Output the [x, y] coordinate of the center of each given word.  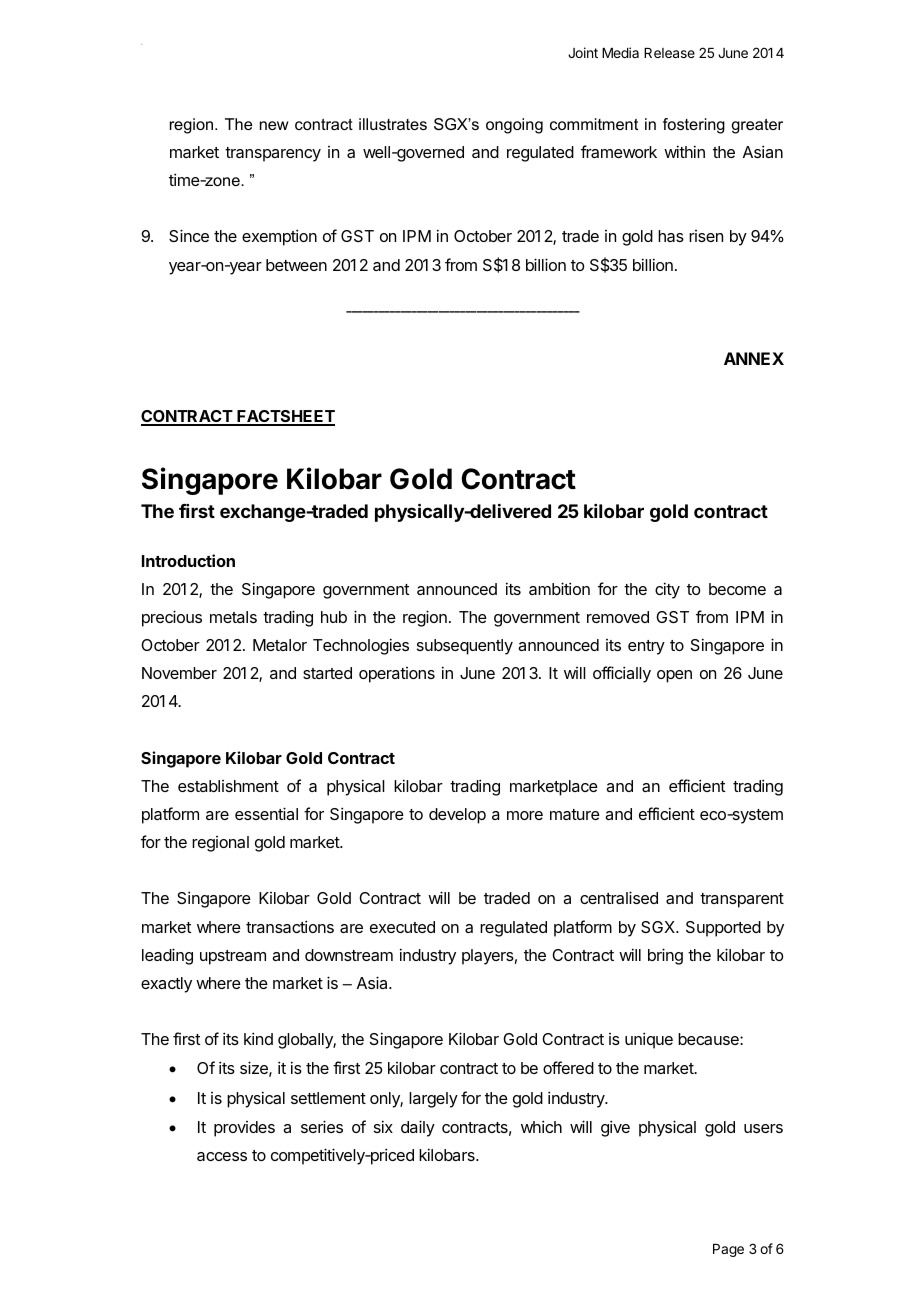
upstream [233, 957]
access [222, 1156]
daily [418, 1128]
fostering [694, 126]
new [274, 125]
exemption [279, 237]
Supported [723, 929]
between [296, 265]
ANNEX [754, 358]
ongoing [514, 126]
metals [233, 617]
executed [402, 927]
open [674, 676]
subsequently [465, 647]
